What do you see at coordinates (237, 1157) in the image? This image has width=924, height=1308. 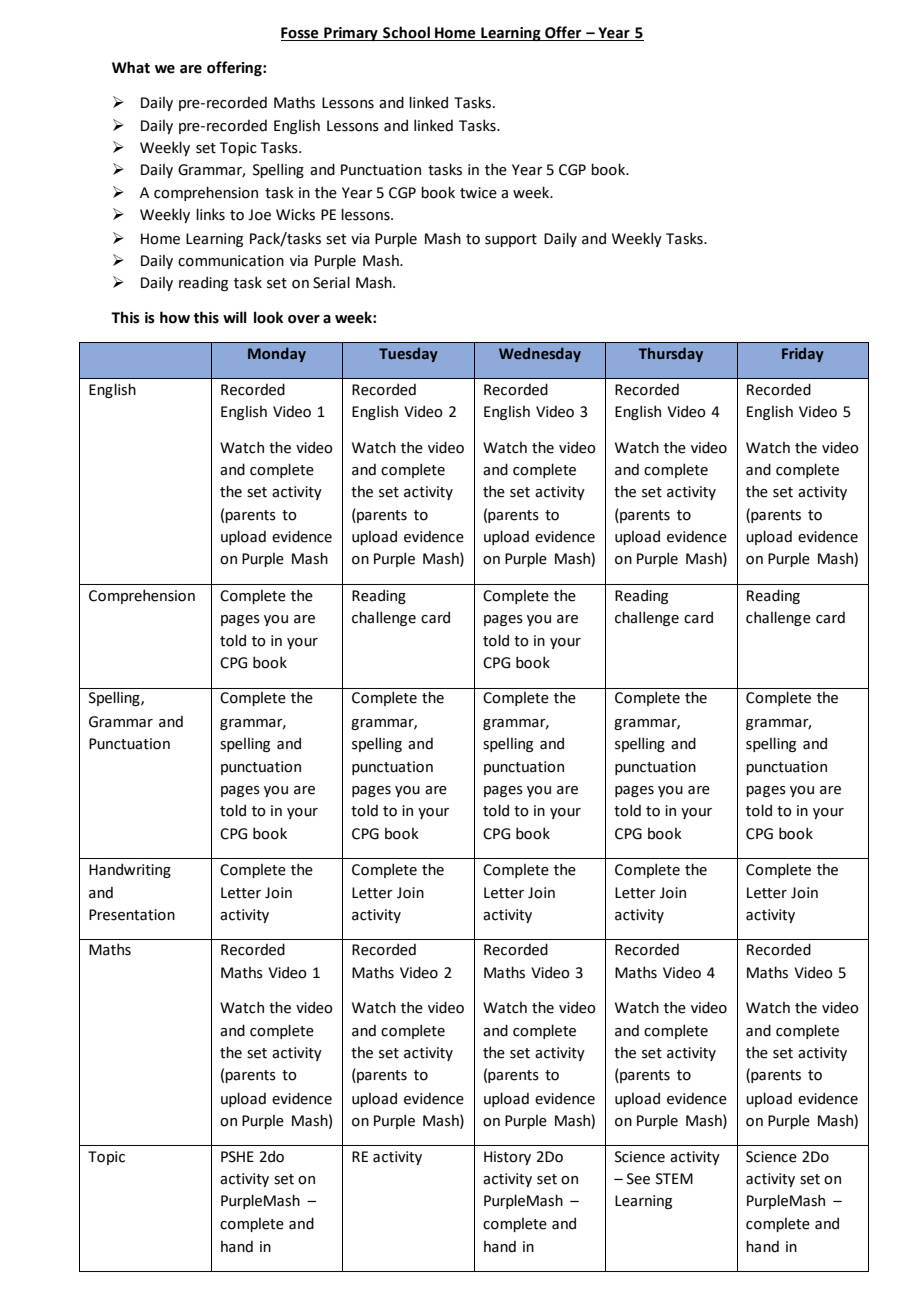 I see `PSHE` at bounding box center [237, 1157].
